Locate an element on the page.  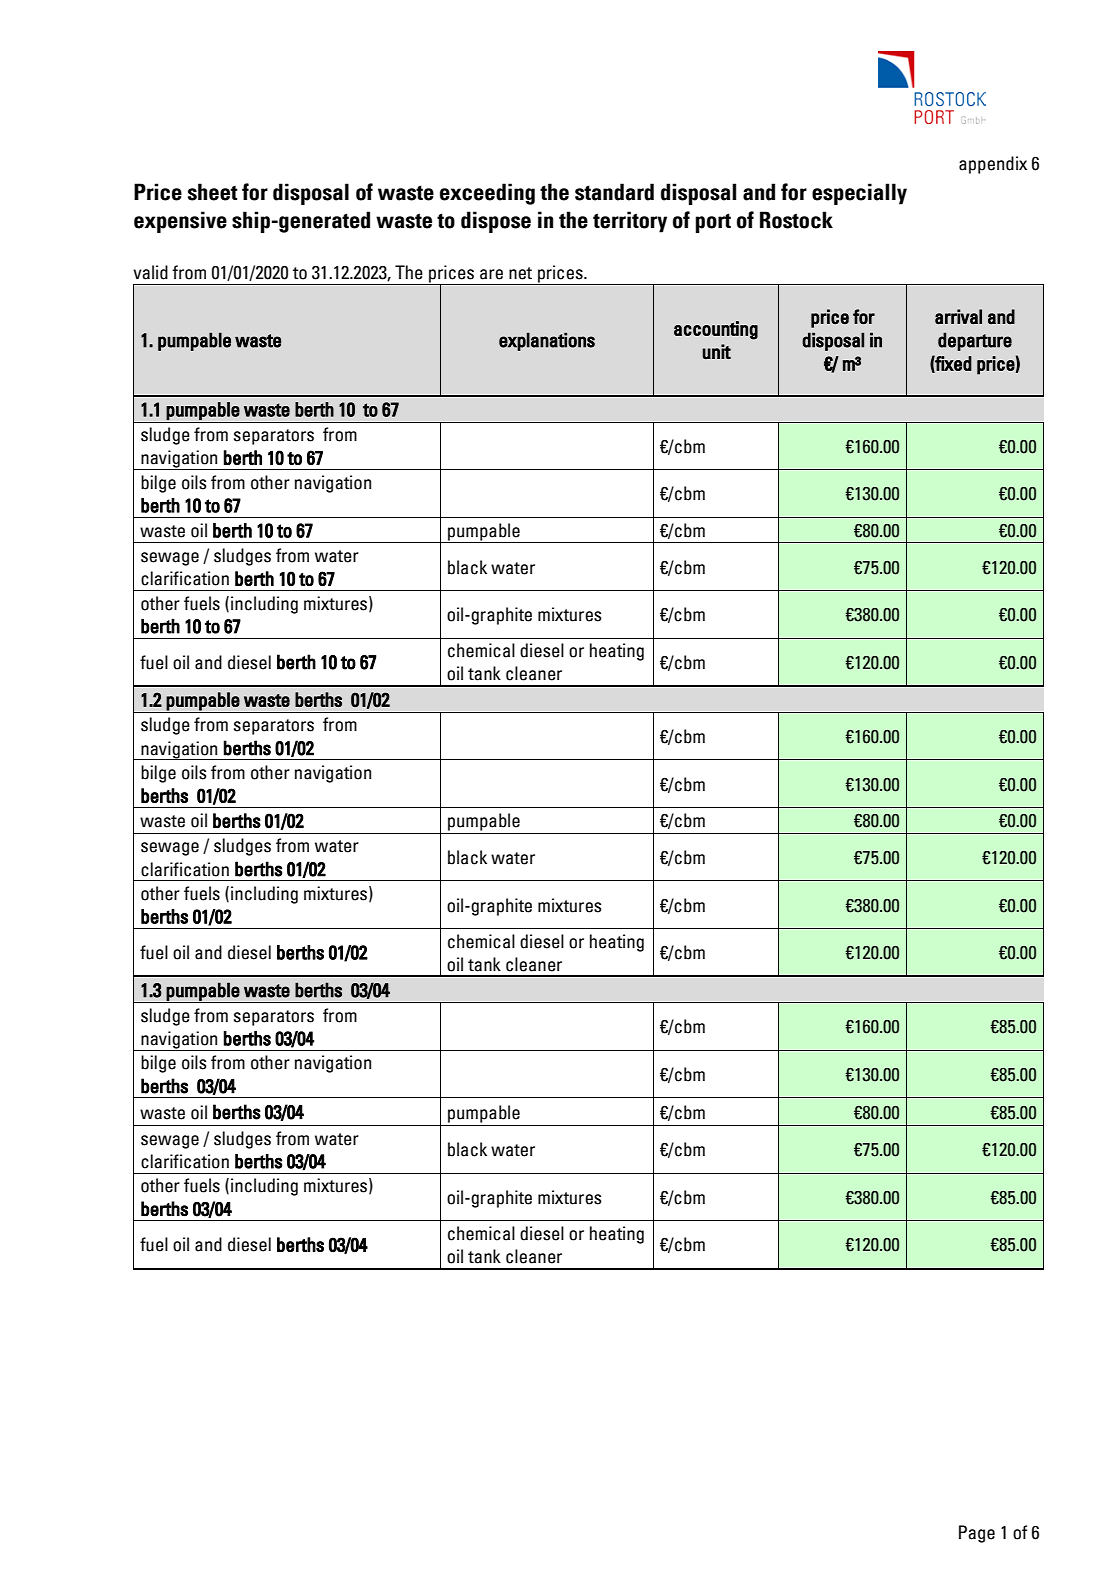
arrival is located at coordinates (958, 316).
